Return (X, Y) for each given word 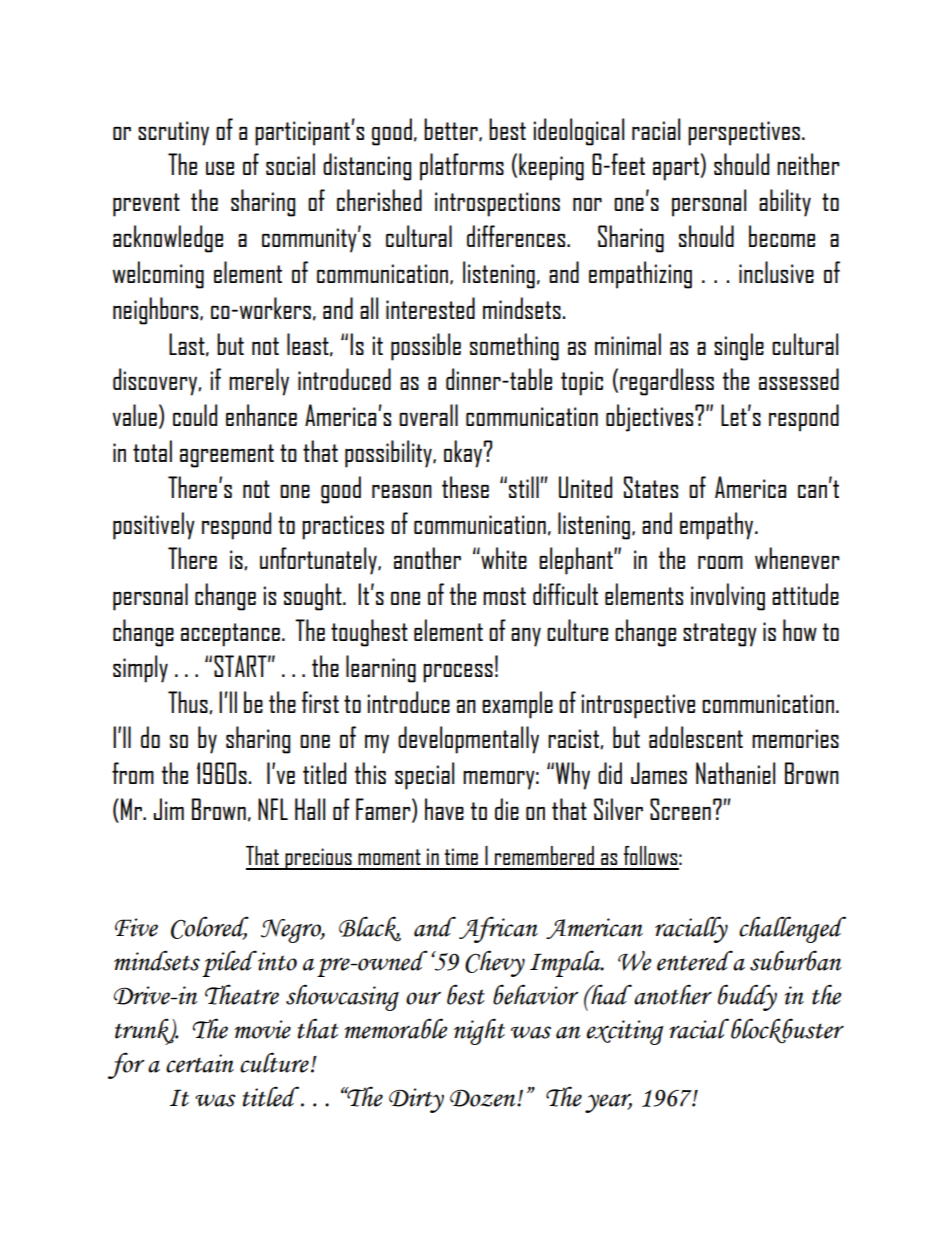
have (444, 809)
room (720, 562)
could (195, 415)
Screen (680, 809)
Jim (168, 809)
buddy (747, 997)
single (739, 347)
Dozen (484, 1098)
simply (140, 669)
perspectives (744, 133)
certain (200, 1063)
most (504, 596)
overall (428, 415)
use (220, 168)
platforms (462, 167)
